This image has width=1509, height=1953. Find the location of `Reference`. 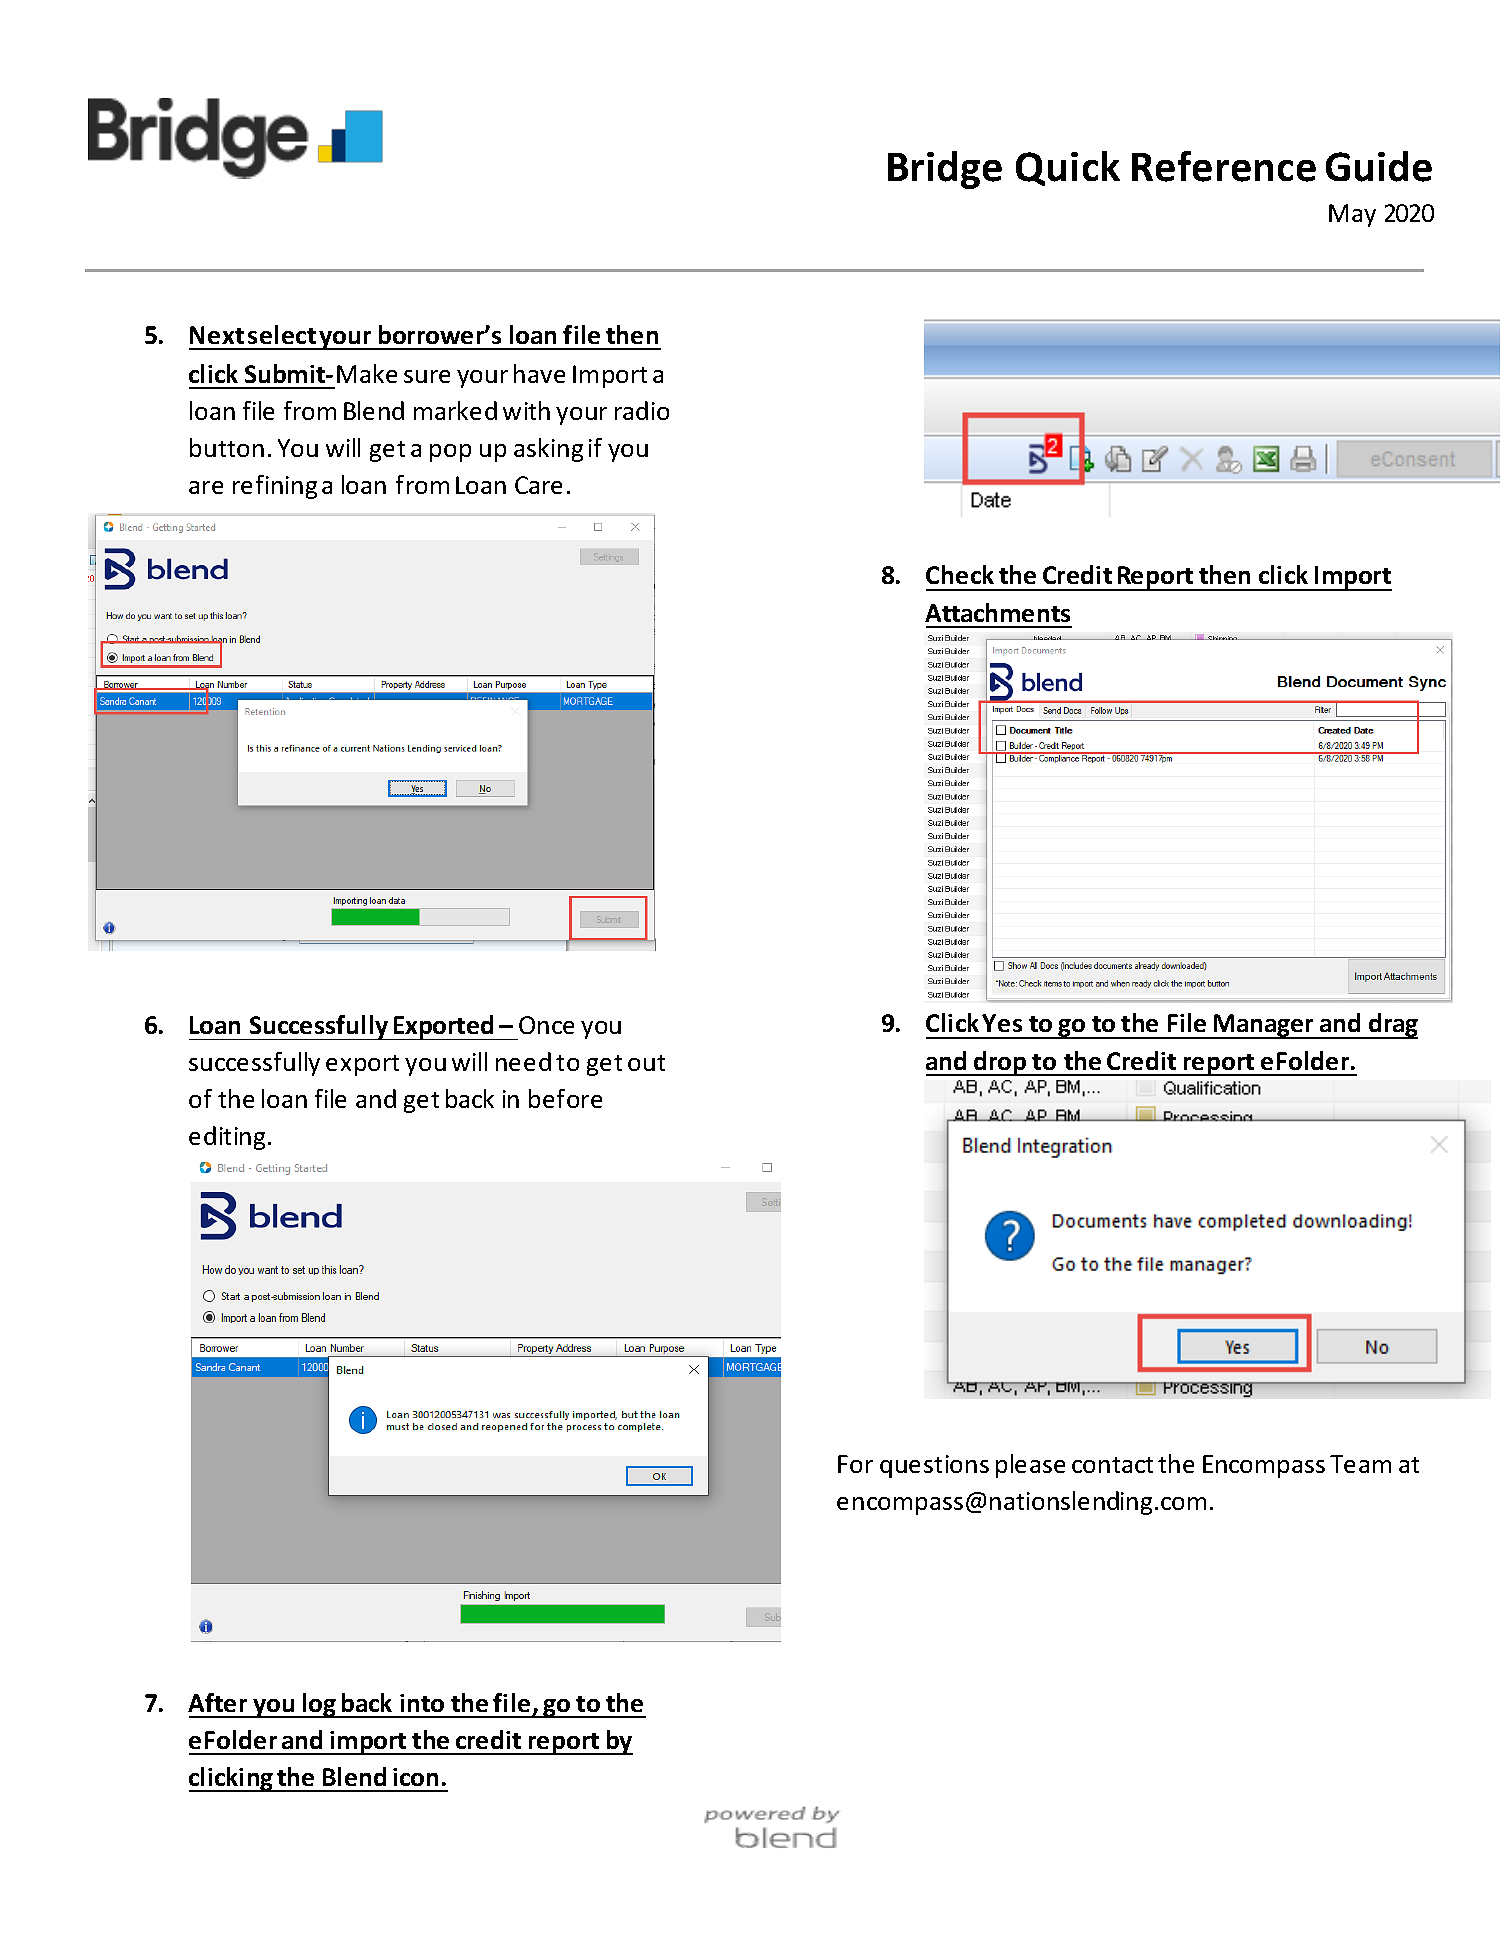

Reference is located at coordinates (1224, 166).
